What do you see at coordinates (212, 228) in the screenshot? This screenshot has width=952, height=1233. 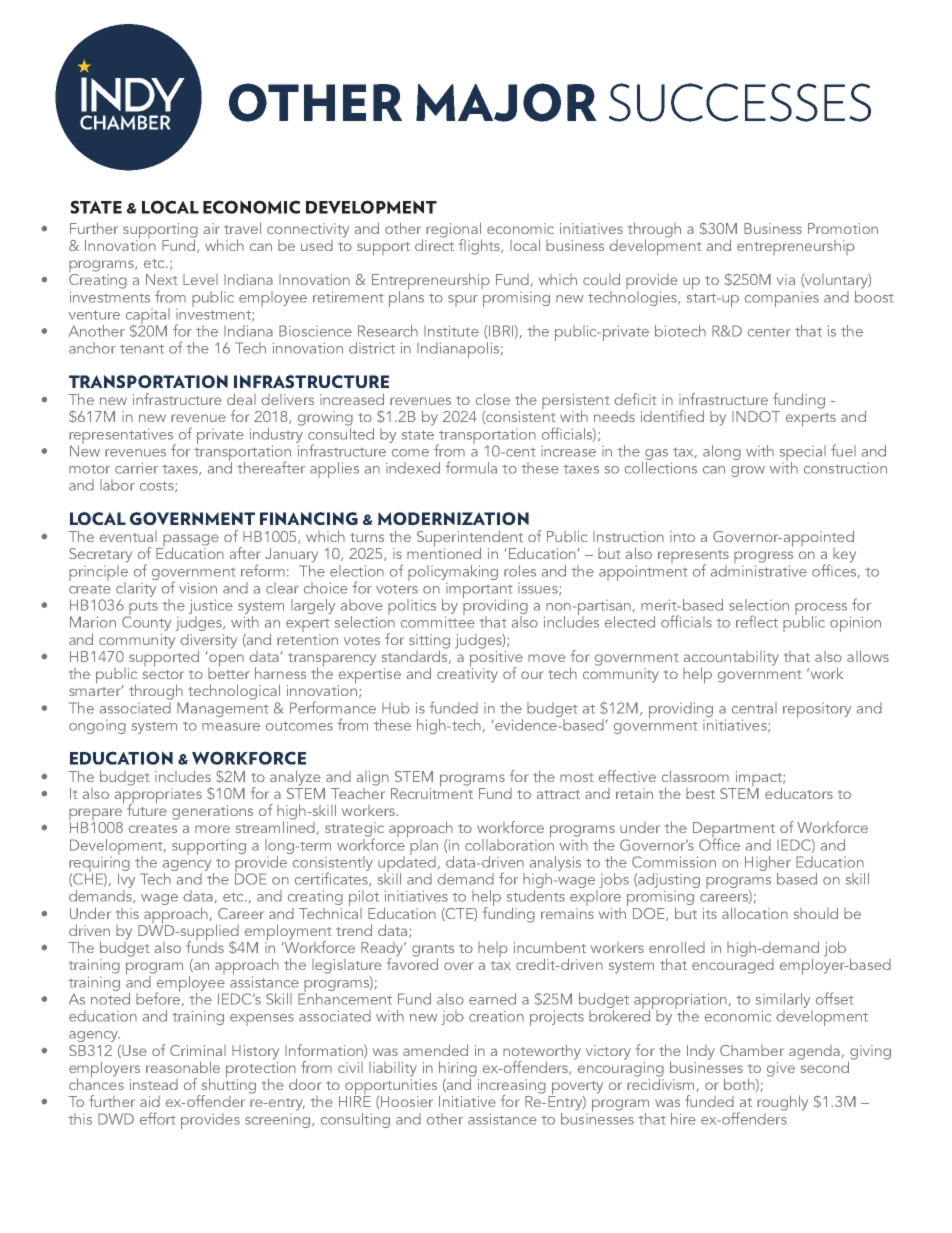 I see `air` at bounding box center [212, 228].
